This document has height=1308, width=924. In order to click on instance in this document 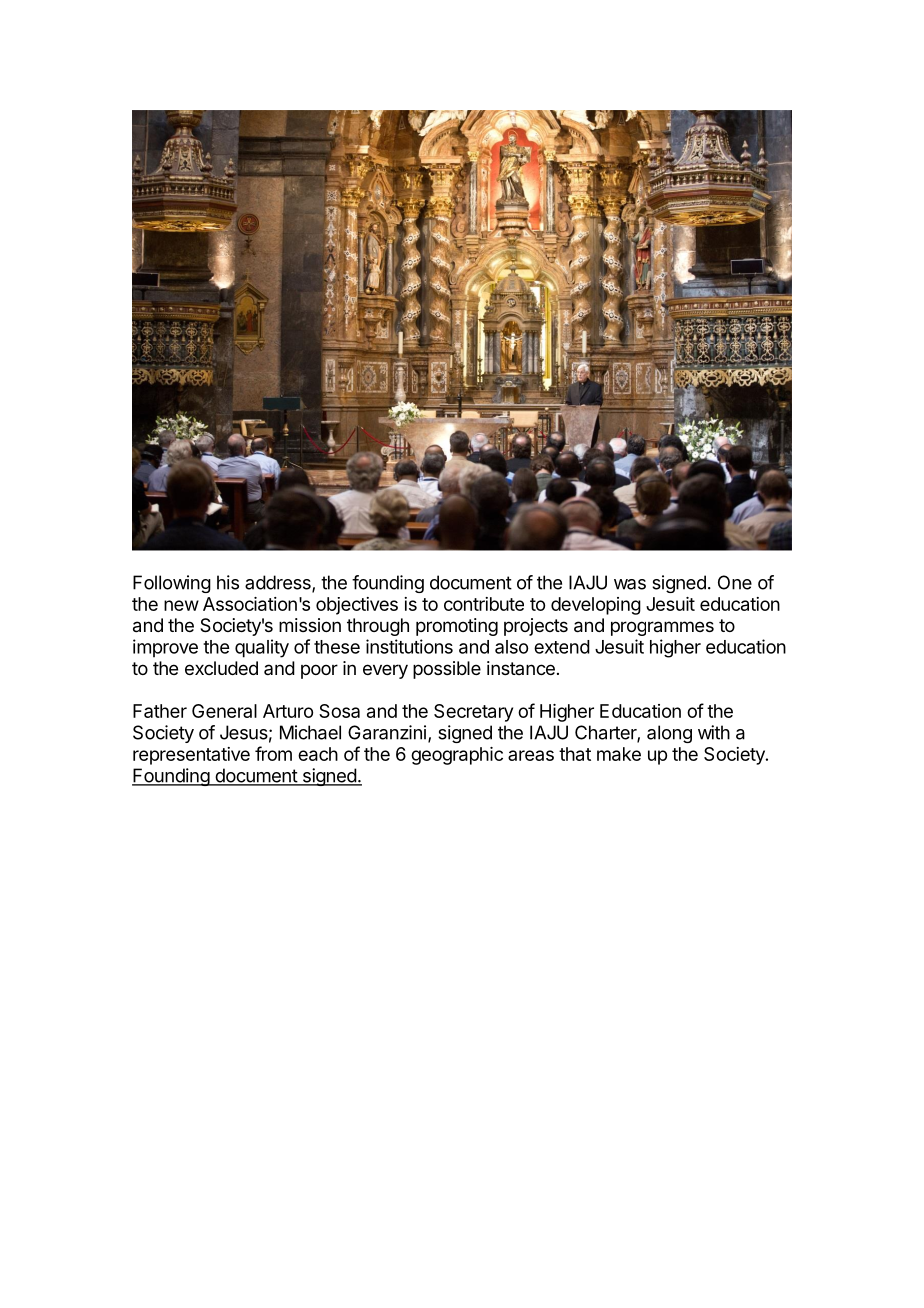, I will do `click(521, 668)`.
